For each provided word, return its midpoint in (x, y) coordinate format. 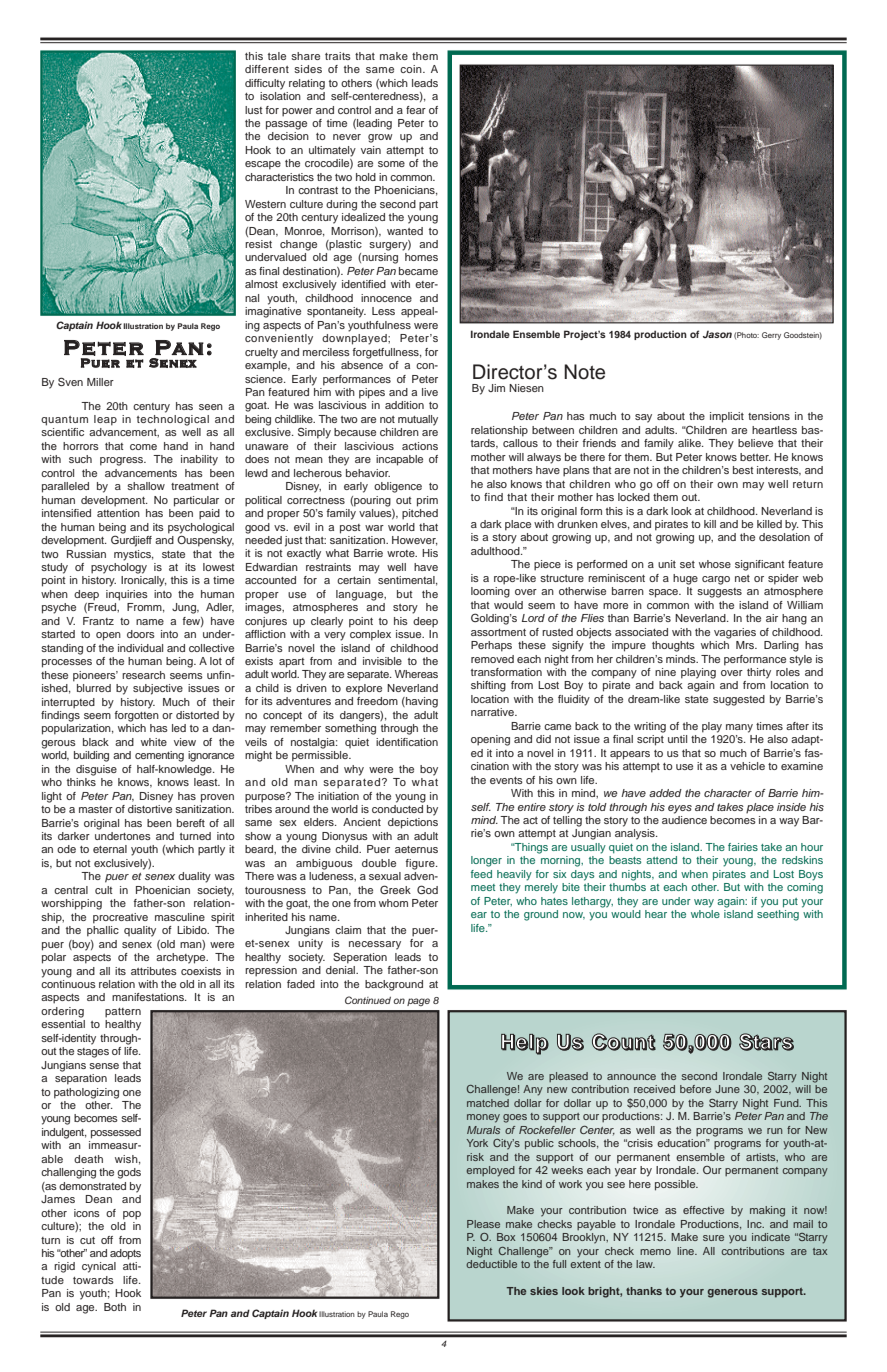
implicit (727, 417)
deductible (491, 1264)
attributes (154, 971)
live (430, 392)
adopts (125, 1254)
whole (705, 914)
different (267, 69)
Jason (717, 334)
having (421, 702)
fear (416, 110)
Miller (100, 382)
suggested (739, 700)
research (143, 675)
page (418, 1002)
